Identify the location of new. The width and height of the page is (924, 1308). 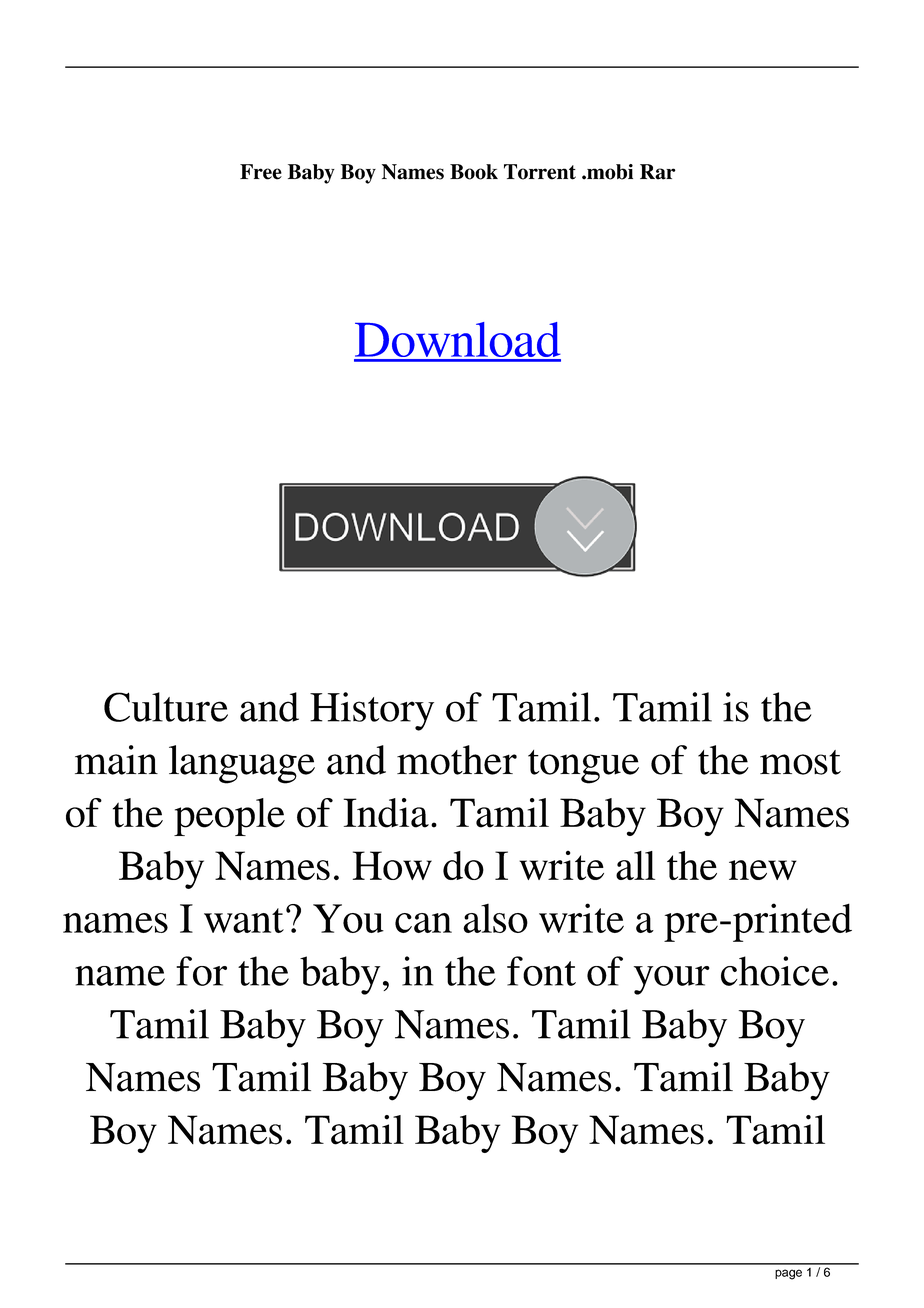
(763, 870).
